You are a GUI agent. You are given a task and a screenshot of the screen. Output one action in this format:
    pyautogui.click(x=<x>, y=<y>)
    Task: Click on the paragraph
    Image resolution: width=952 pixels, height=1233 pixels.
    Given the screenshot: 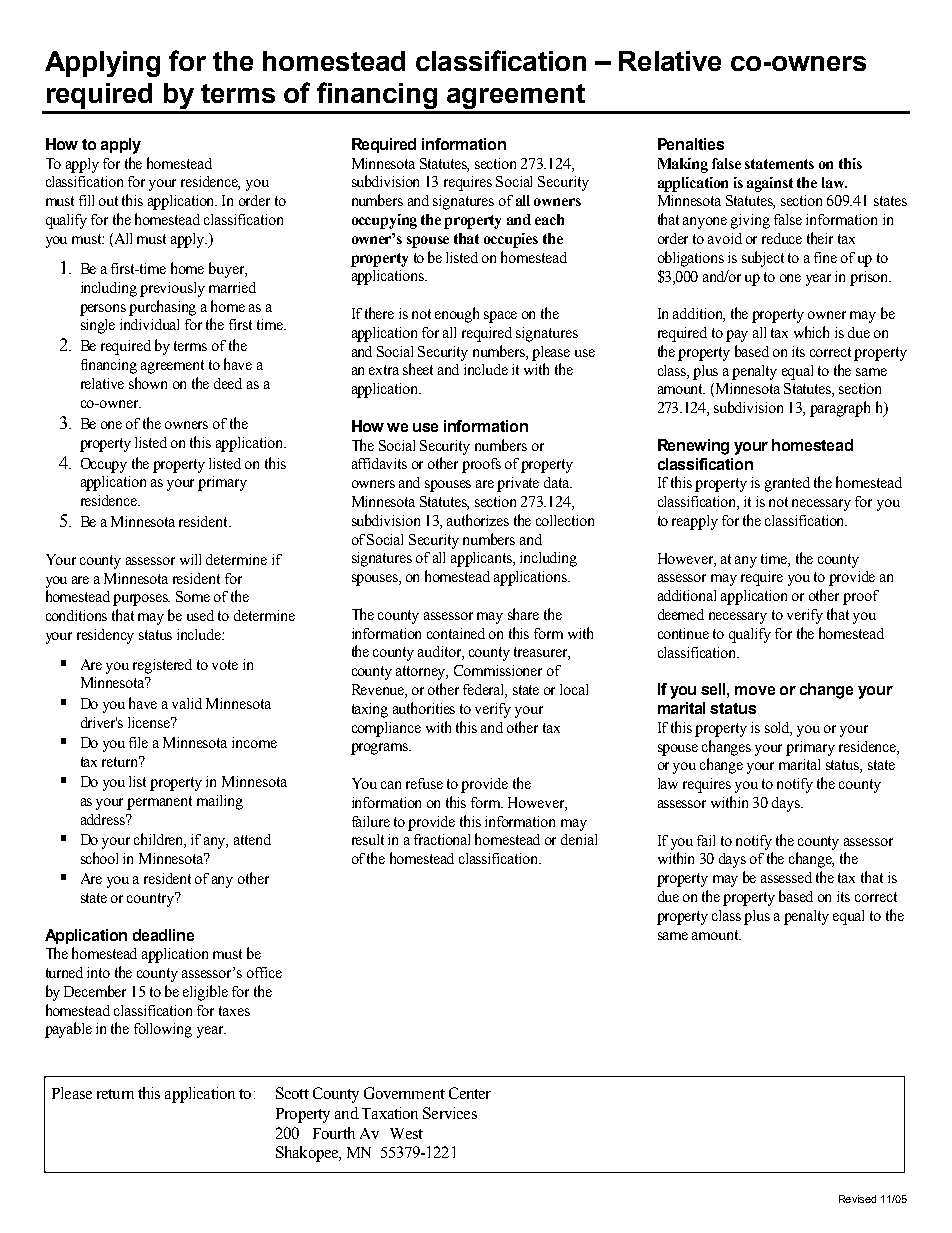 What is the action you would take?
    pyautogui.click(x=840, y=409)
